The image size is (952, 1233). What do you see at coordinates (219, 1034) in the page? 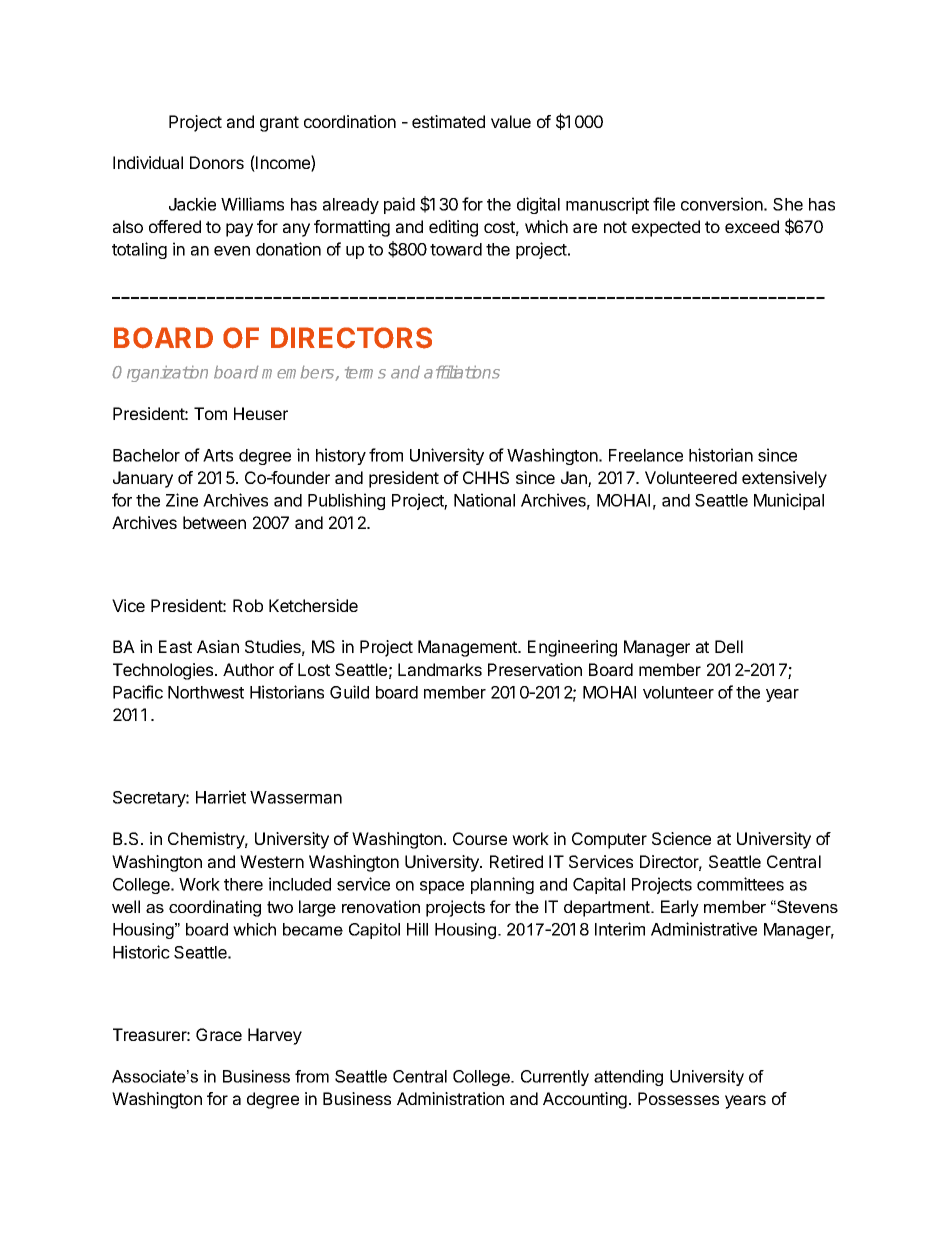
I see `Grace` at bounding box center [219, 1034].
